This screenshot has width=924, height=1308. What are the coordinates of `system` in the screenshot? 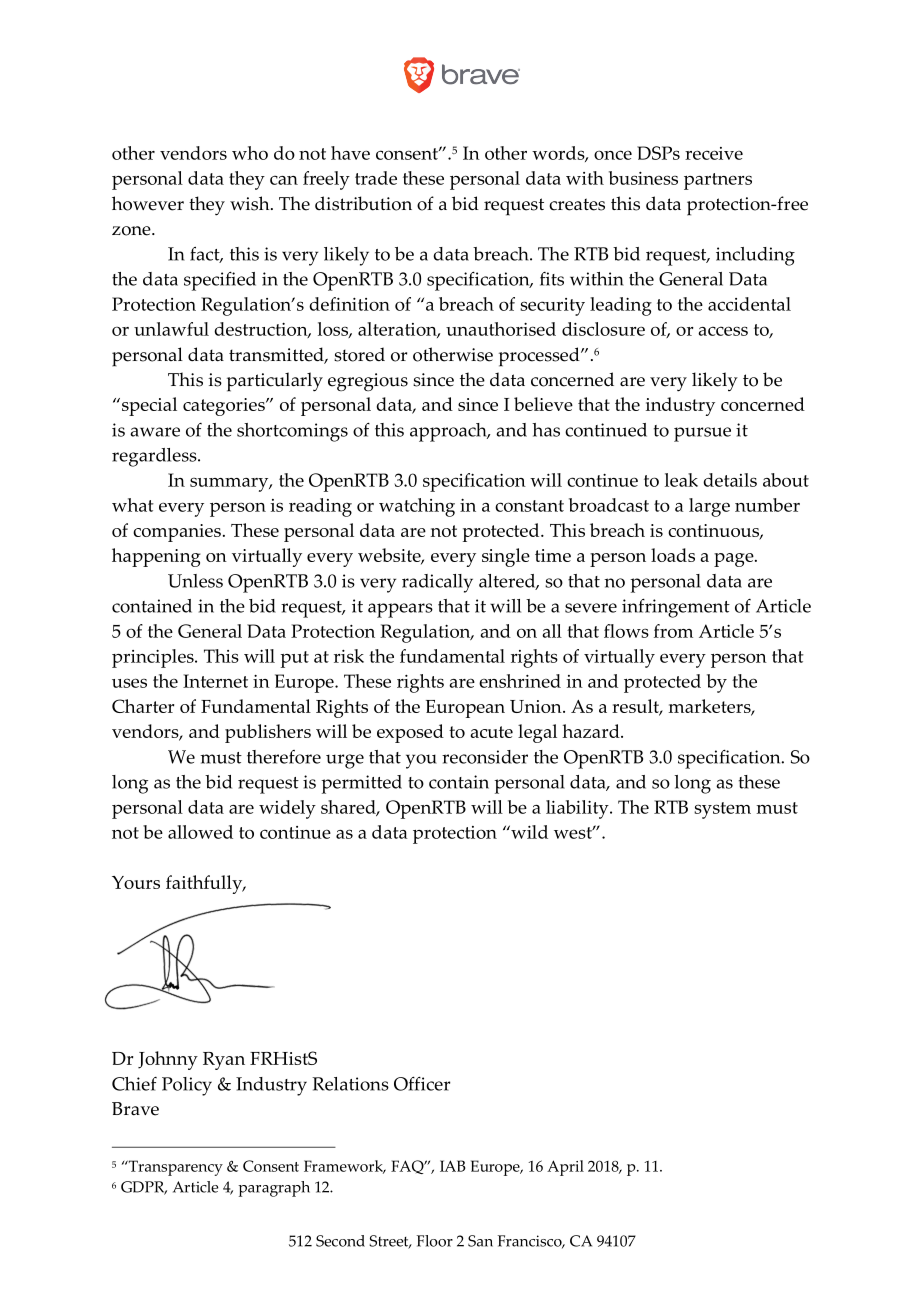 It's located at (722, 810).
